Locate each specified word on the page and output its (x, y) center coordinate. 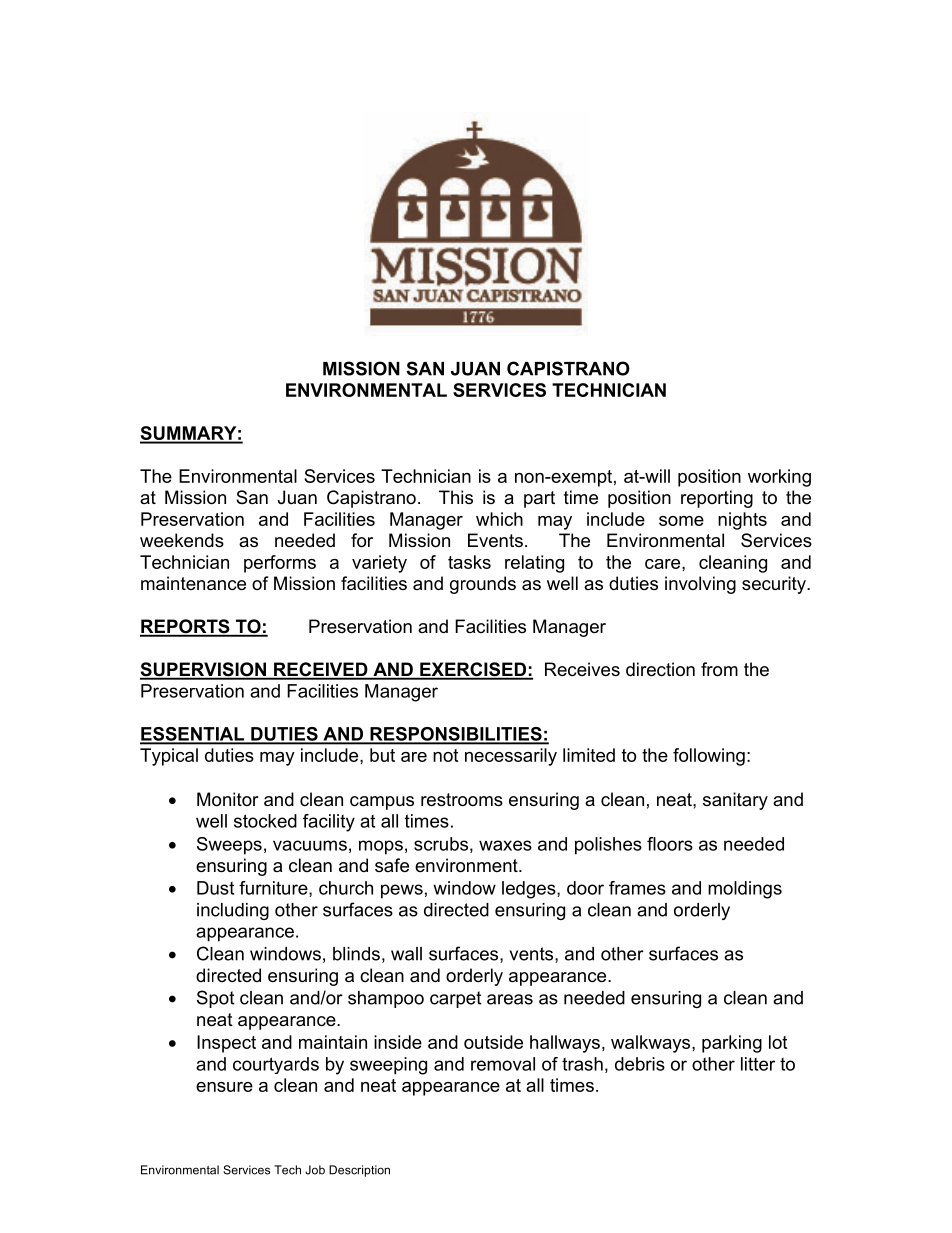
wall (406, 954)
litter (758, 1064)
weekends (182, 540)
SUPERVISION (204, 670)
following (709, 757)
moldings (745, 890)
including (233, 911)
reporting (717, 499)
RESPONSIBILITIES (456, 735)
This (456, 497)
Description (359, 1171)
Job (315, 1170)
